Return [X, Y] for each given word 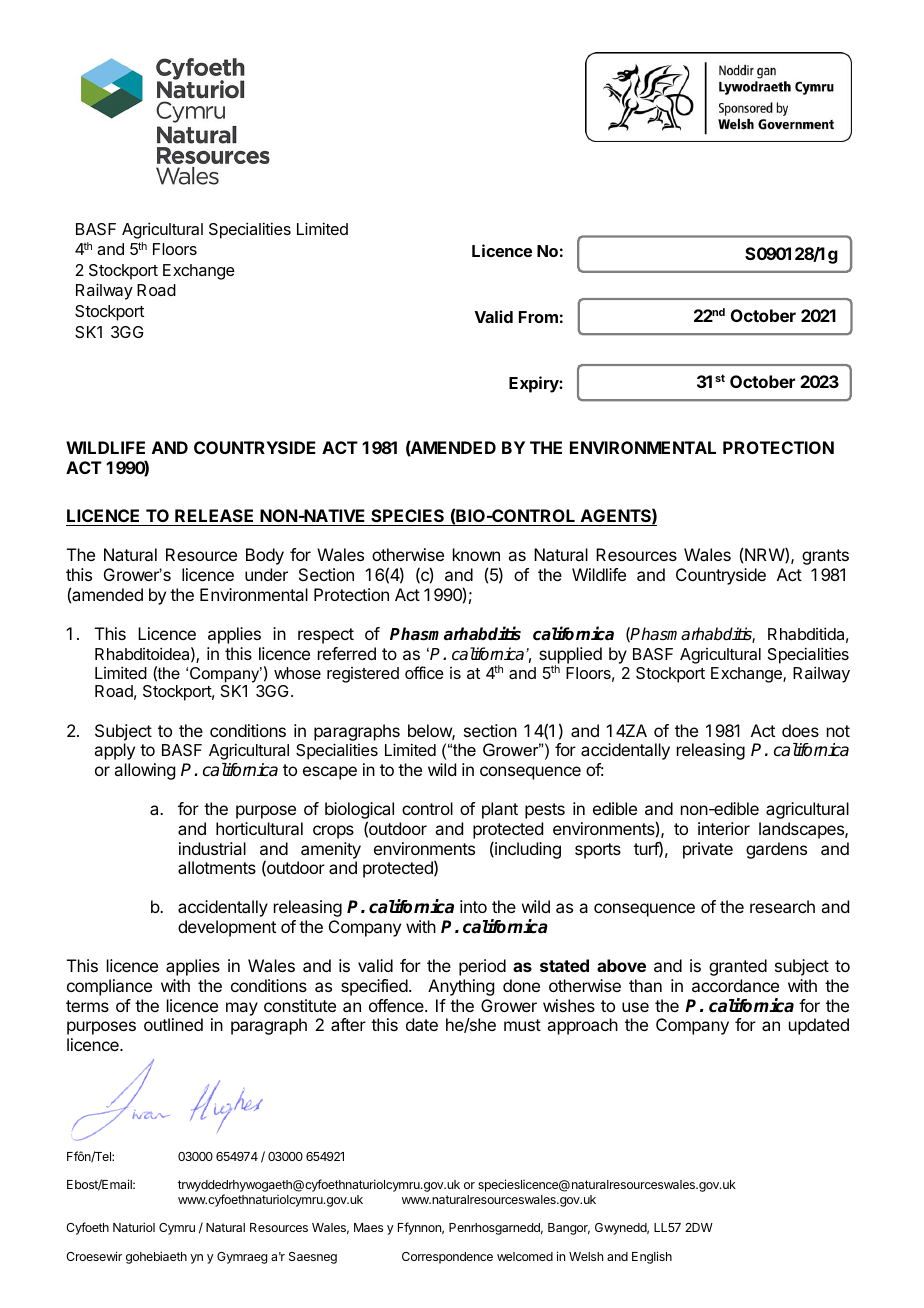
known [476, 554]
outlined [173, 1024]
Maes [368, 1227]
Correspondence [447, 1258]
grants [825, 557]
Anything [461, 987]
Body [265, 556]
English [652, 1257]
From [538, 317]
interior [724, 828]
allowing [144, 771]
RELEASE [214, 515]
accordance [735, 985]
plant [500, 810]
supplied [570, 656]
